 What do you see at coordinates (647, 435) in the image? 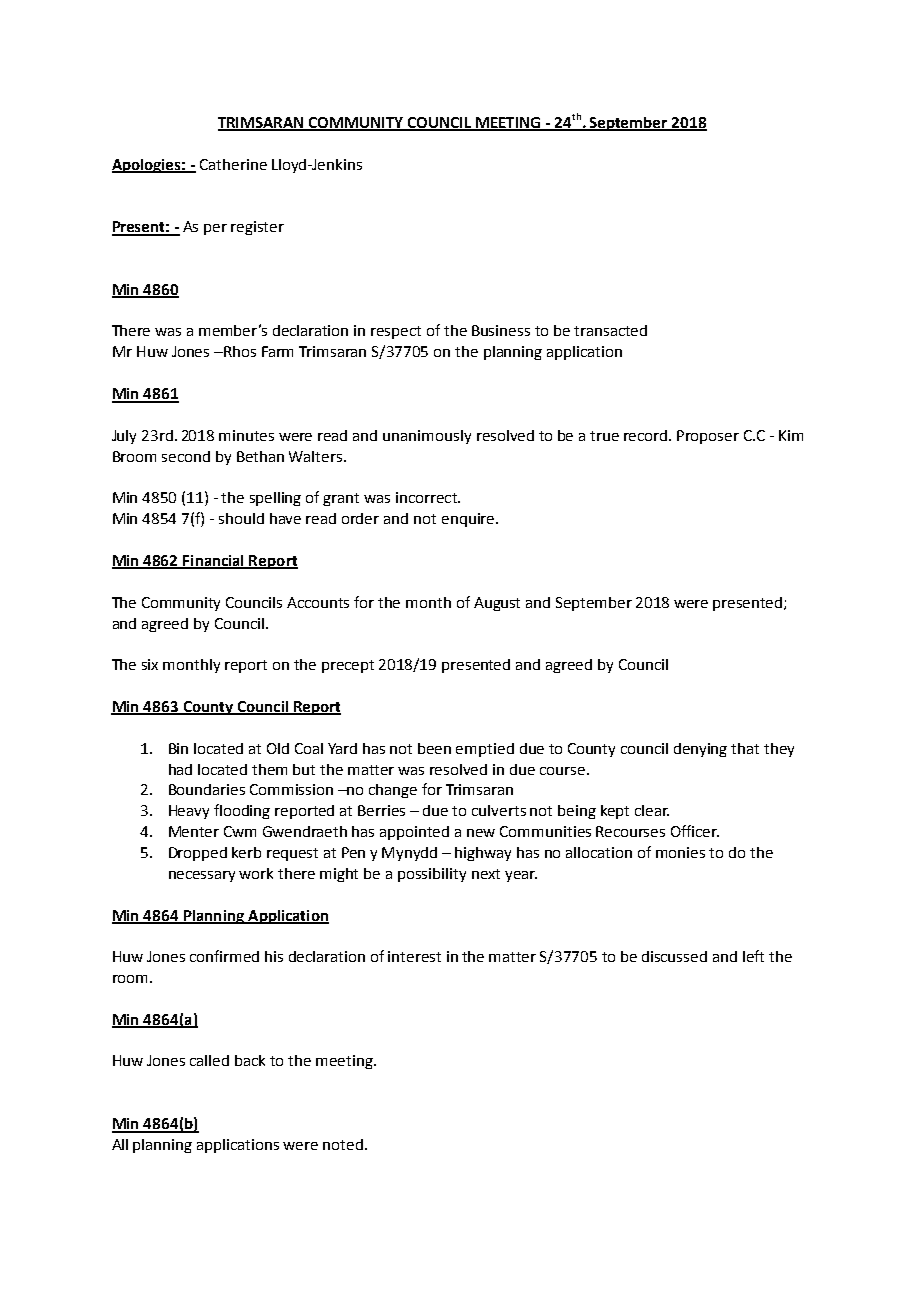
I see `record` at bounding box center [647, 435].
